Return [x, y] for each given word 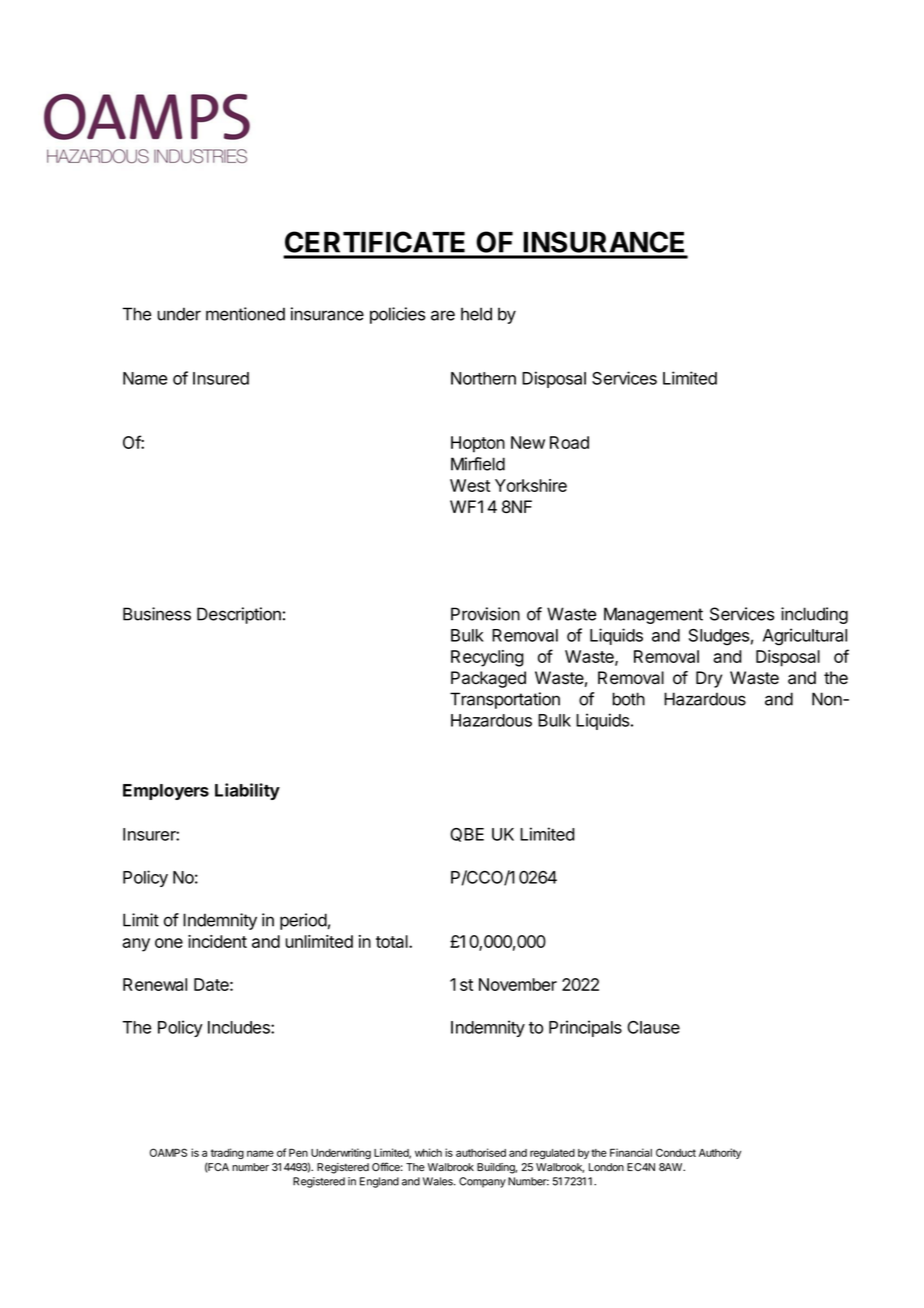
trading [227, 1153]
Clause [653, 1027]
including [814, 615]
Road [569, 442]
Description [239, 615]
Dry [709, 679]
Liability [247, 791]
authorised [481, 1152]
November [518, 984]
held [476, 314]
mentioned [245, 314]
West [470, 485]
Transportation [505, 700]
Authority [720, 1153]
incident [217, 941]
